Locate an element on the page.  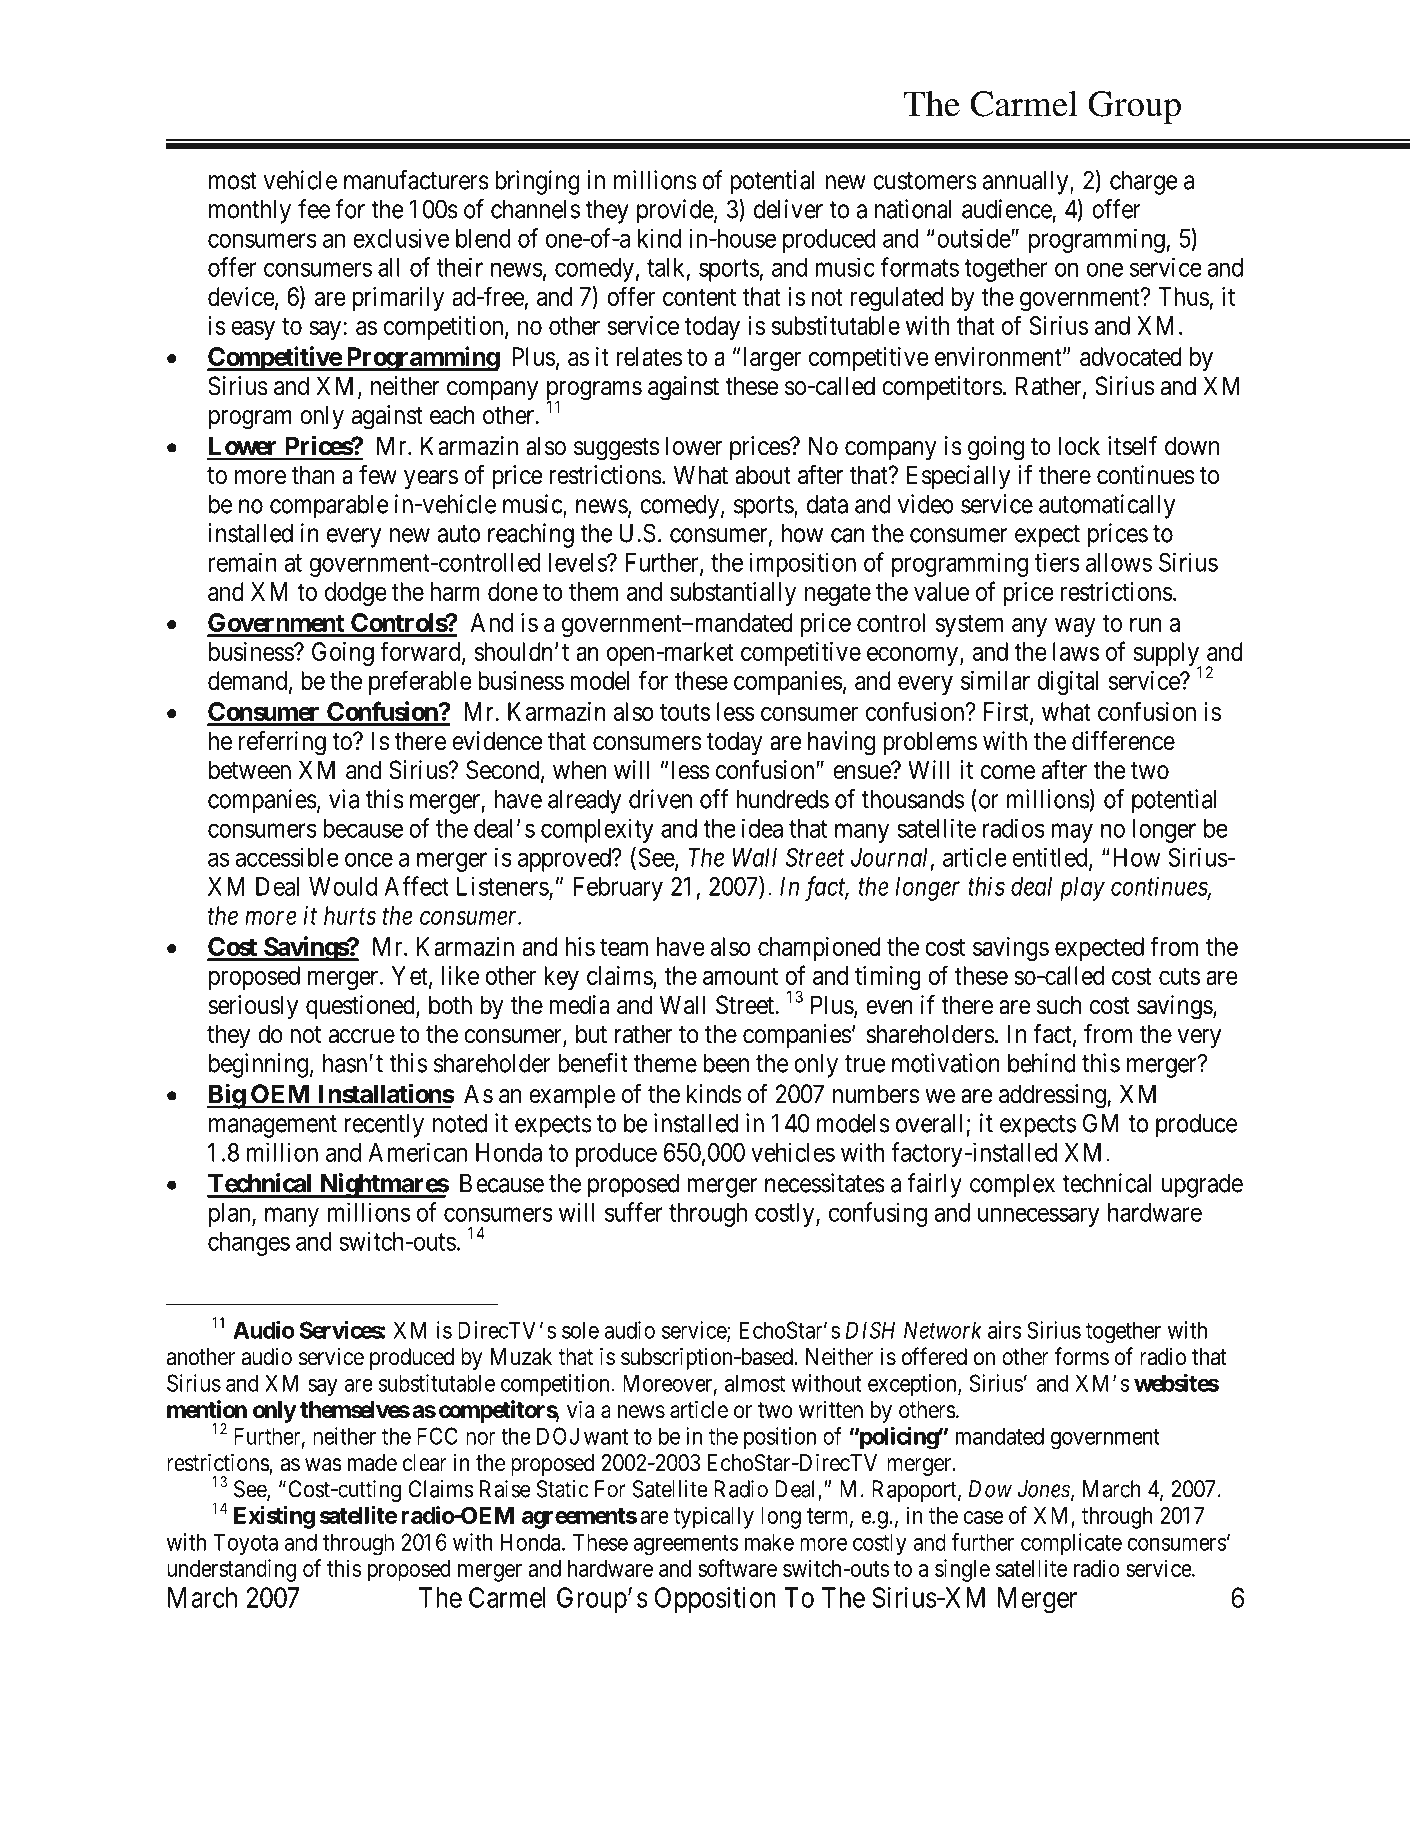
fee is located at coordinates (314, 209).
